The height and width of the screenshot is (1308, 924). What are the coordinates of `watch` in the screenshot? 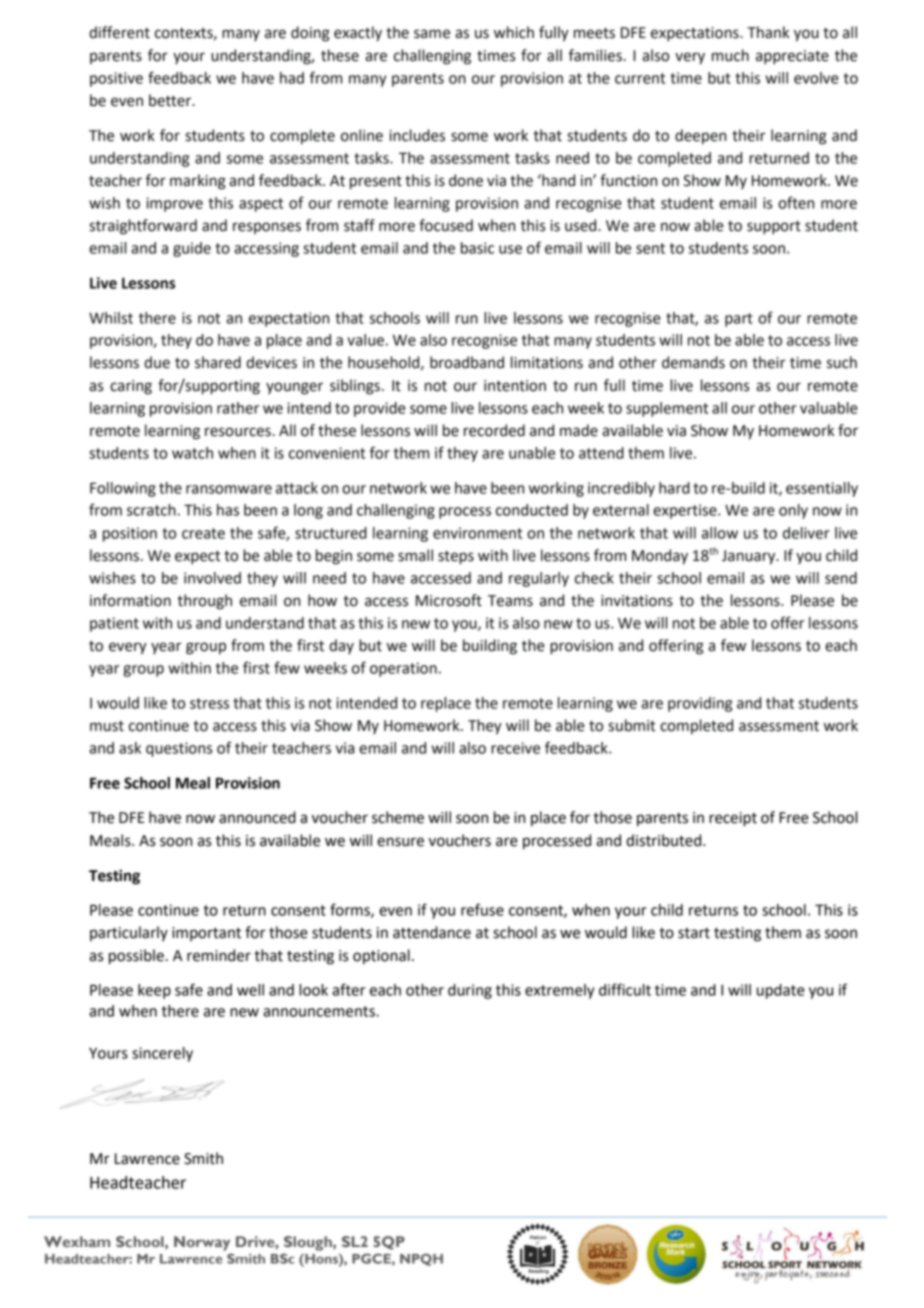 It's located at (192, 453).
